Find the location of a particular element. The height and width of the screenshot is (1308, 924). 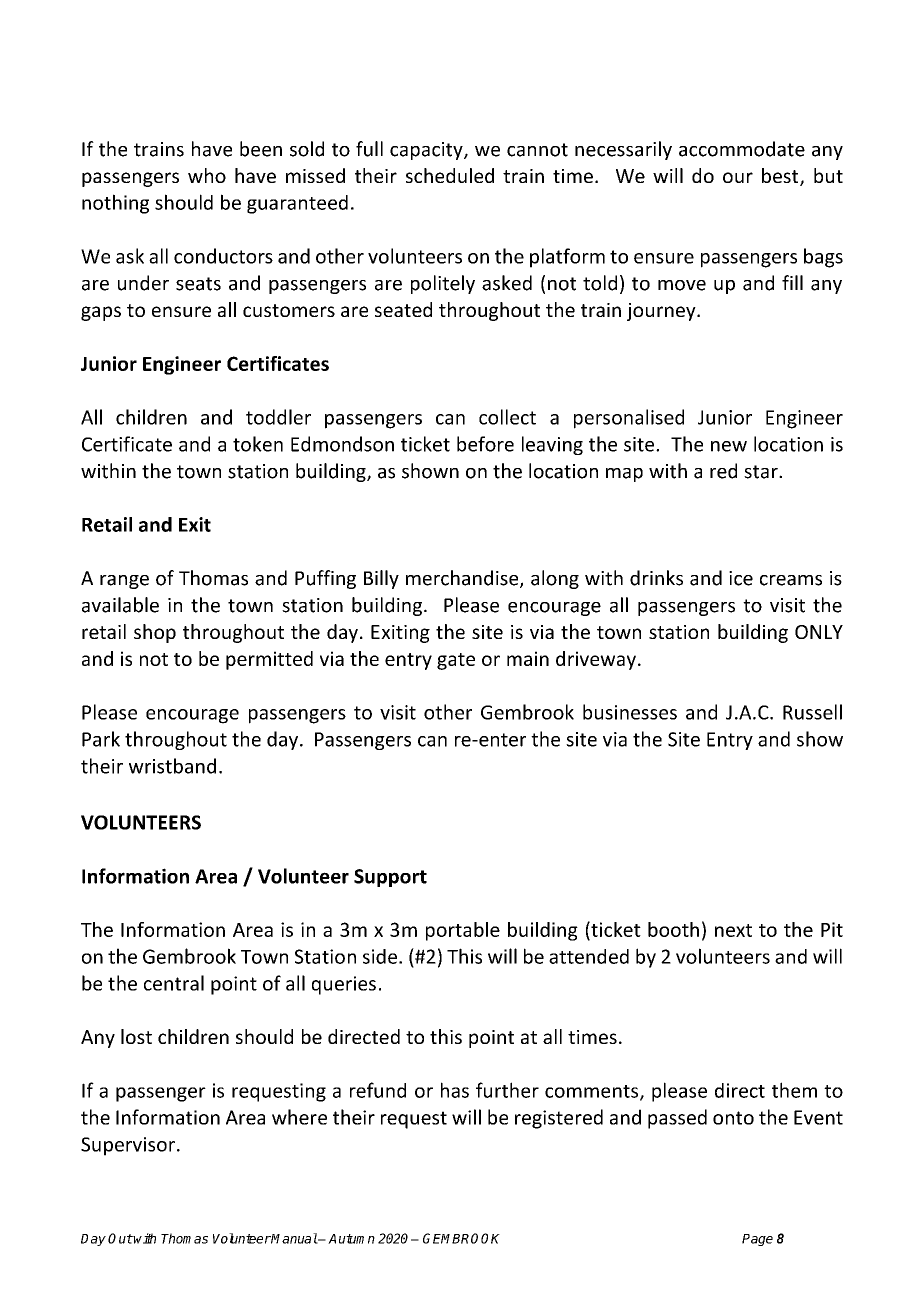

shop is located at coordinates (155, 633).
